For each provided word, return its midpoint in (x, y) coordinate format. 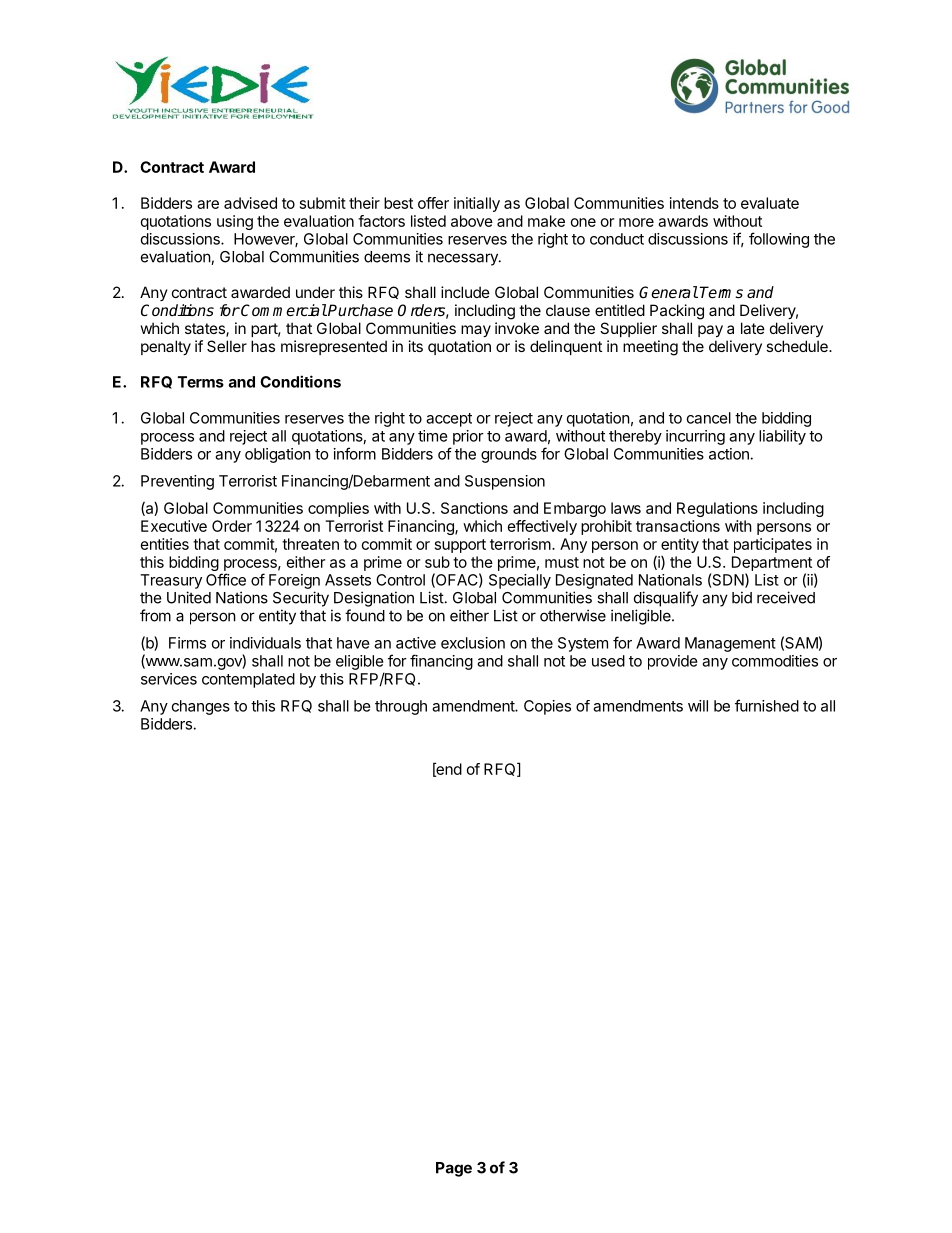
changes (201, 707)
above (472, 221)
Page (454, 1169)
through (401, 707)
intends (694, 203)
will (698, 706)
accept (449, 420)
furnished (767, 705)
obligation (278, 455)
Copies (547, 707)
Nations (242, 597)
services (169, 679)
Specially (520, 581)
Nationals (670, 580)
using (235, 222)
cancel (709, 418)
